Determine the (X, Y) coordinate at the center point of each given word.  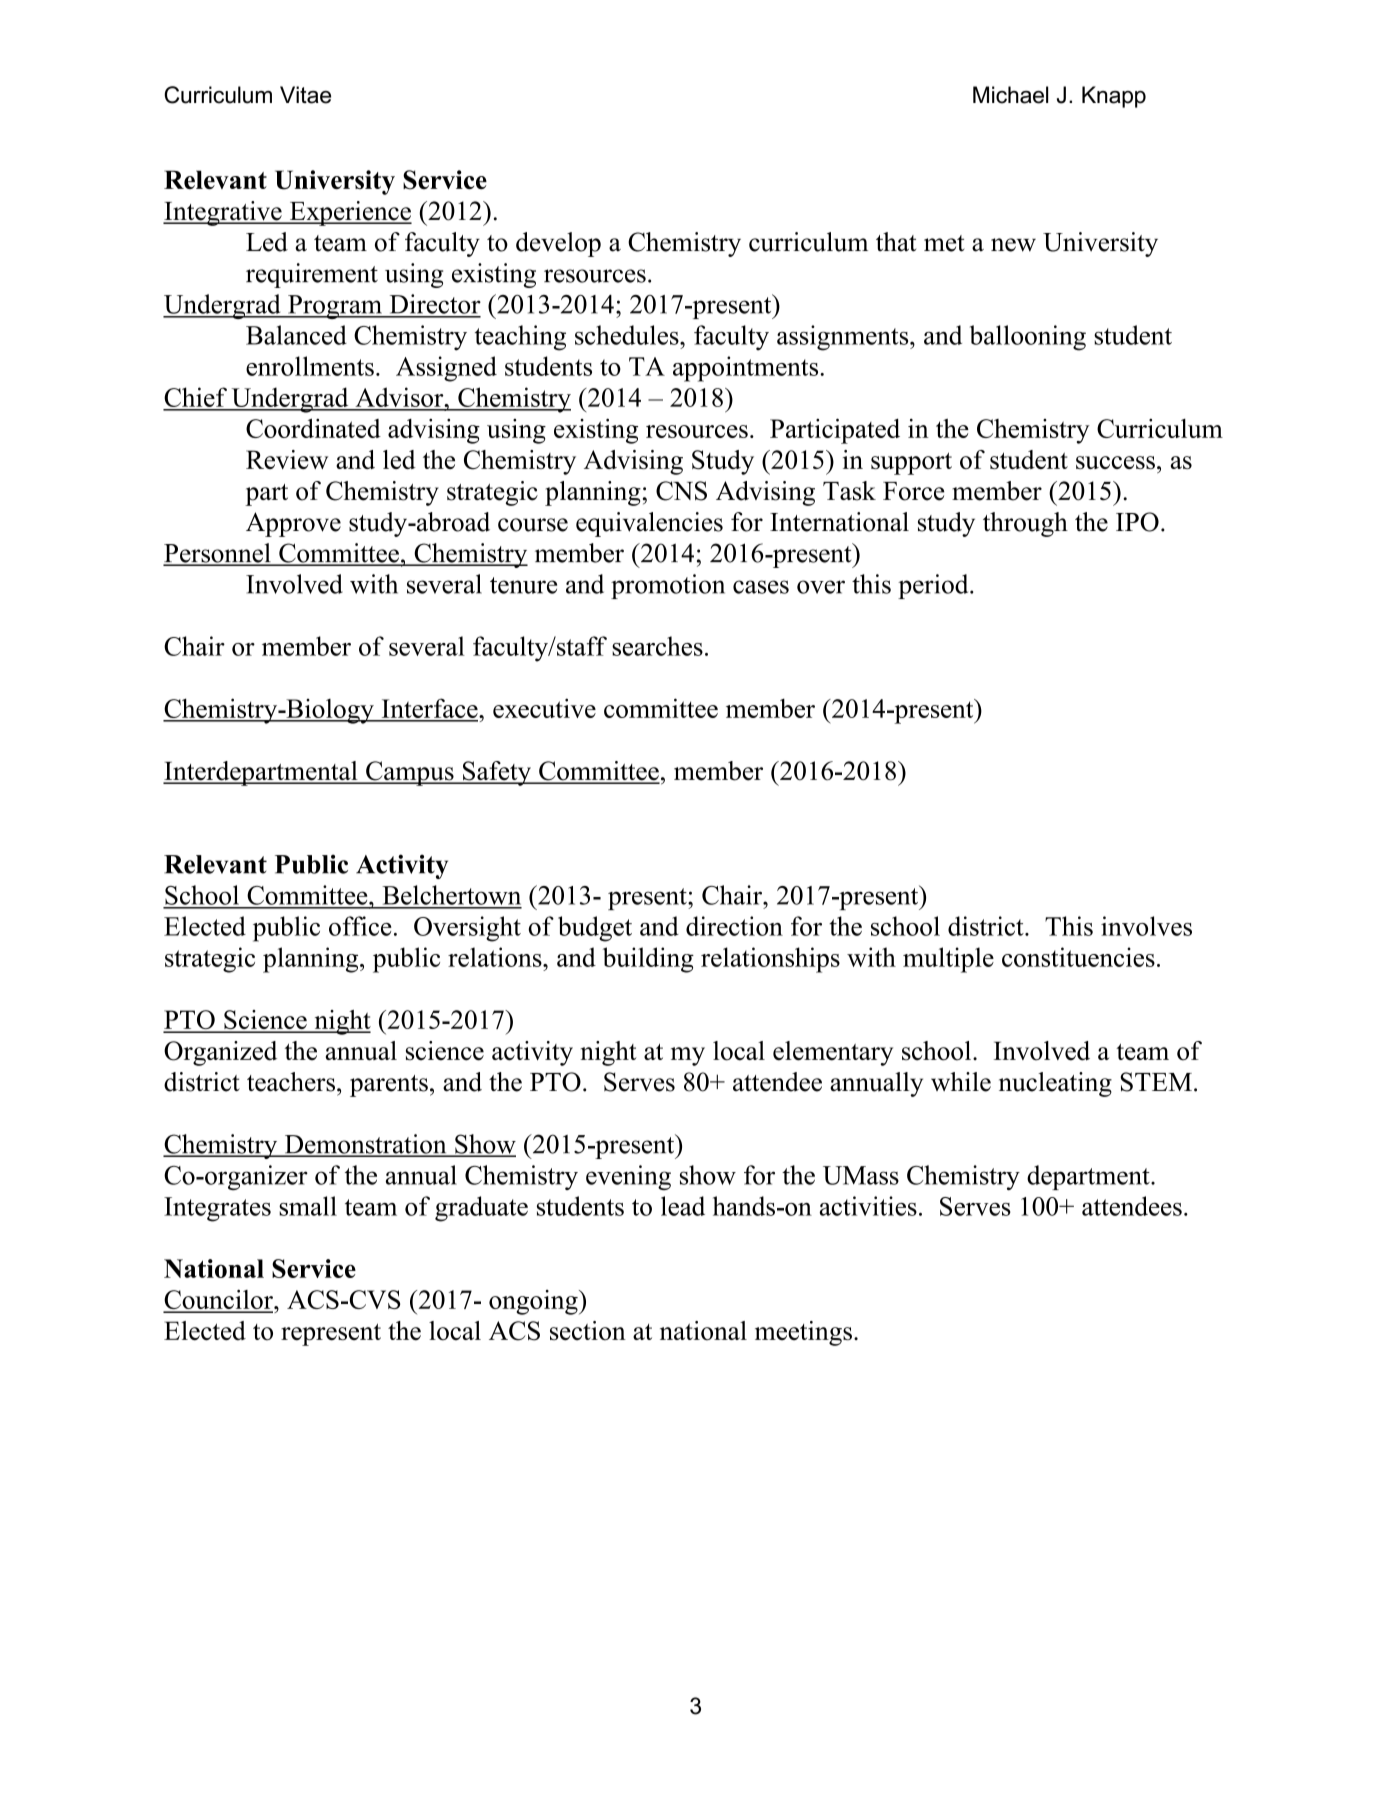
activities (868, 1206)
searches (657, 646)
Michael (1010, 95)
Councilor (219, 1301)
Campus (410, 773)
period (934, 586)
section (588, 1331)
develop (558, 244)
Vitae (305, 95)
